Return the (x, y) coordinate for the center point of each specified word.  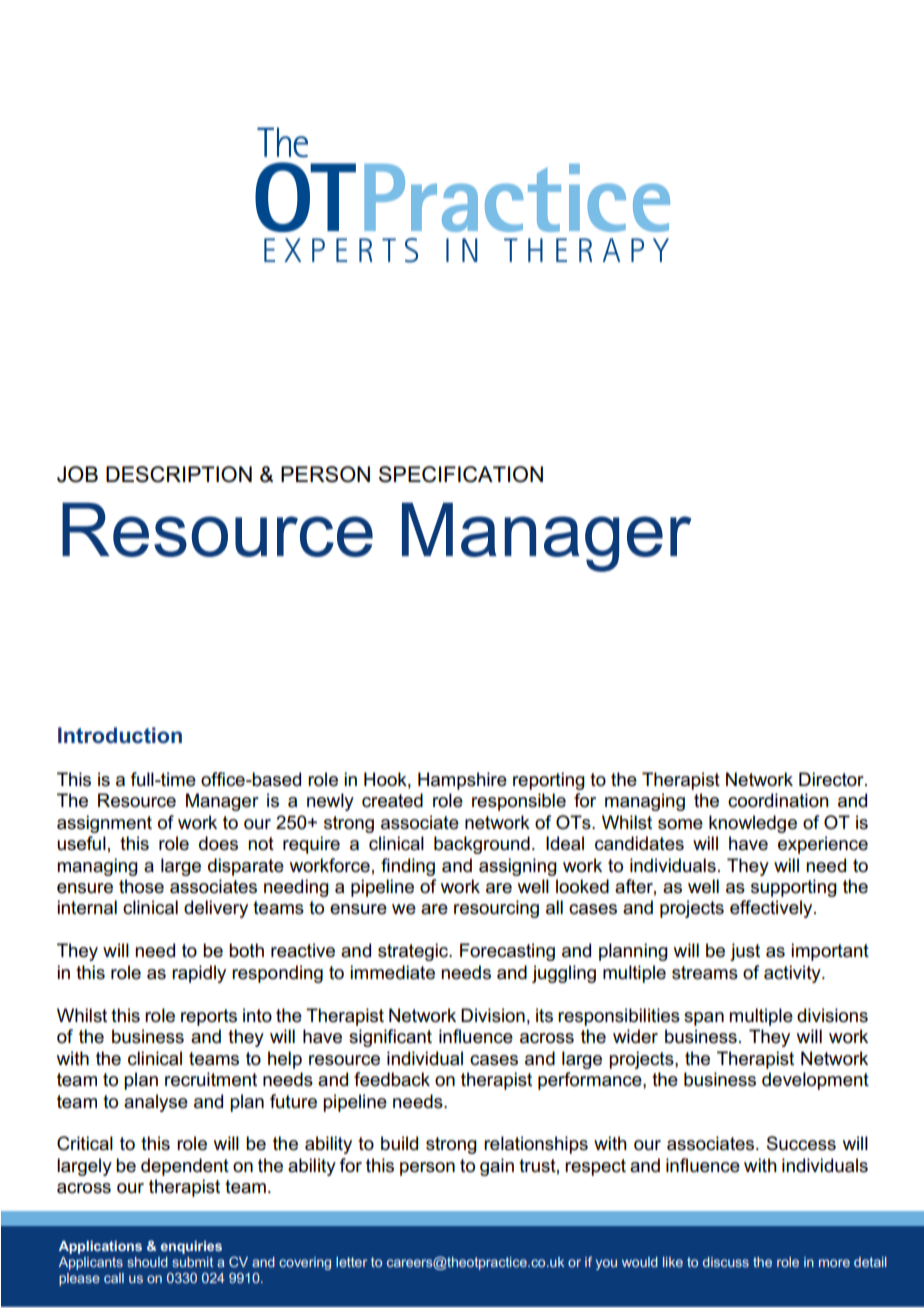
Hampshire (462, 781)
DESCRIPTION (179, 474)
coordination (778, 800)
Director (832, 779)
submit (192, 1262)
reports (209, 1017)
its (544, 1015)
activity (793, 974)
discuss (726, 1262)
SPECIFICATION (461, 474)
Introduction (120, 735)
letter (351, 1262)
